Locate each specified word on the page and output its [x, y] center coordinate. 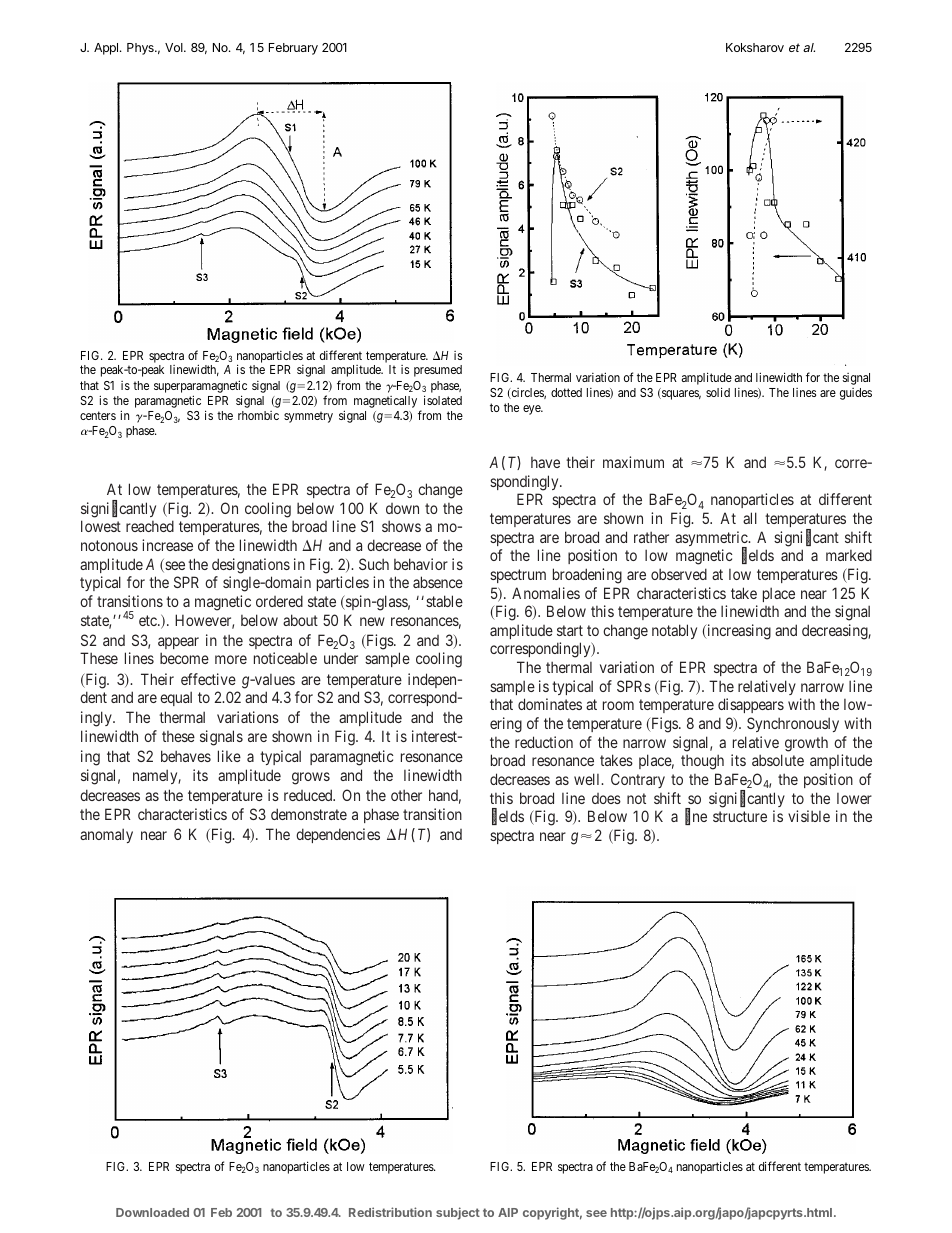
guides [856, 394]
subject [458, 1213]
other [406, 795]
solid [718, 392]
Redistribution [390, 1212]
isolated [443, 400]
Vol [175, 47]
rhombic [258, 415]
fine [696, 817]
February [293, 49]
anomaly [106, 835]
